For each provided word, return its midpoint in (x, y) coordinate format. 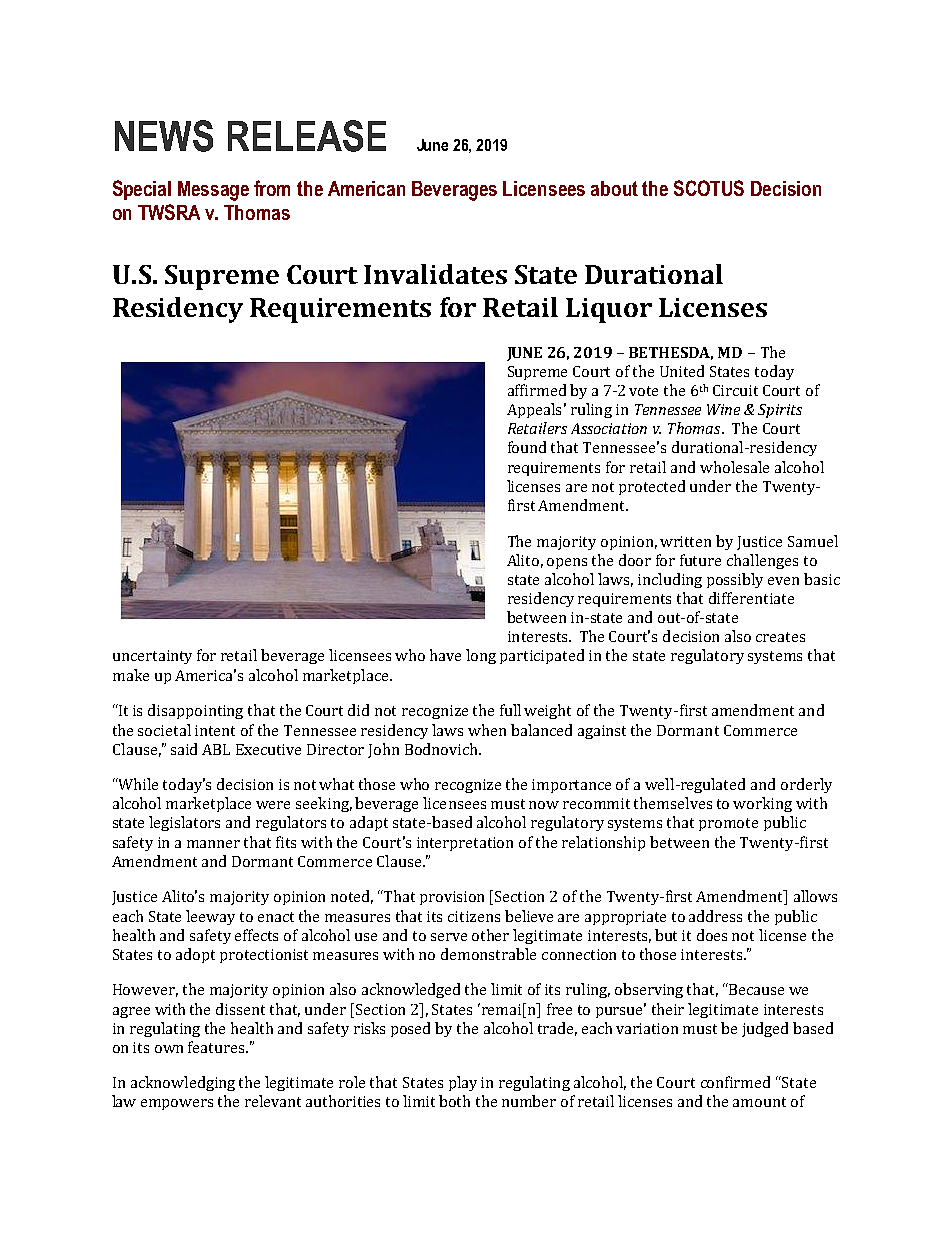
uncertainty (152, 657)
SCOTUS (709, 188)
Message (213, 191)
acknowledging (183, 1083)
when (487, 730)
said (184, 749)
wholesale (734, 467)
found (527, 447)
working (762, 804)
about (614, 188)
